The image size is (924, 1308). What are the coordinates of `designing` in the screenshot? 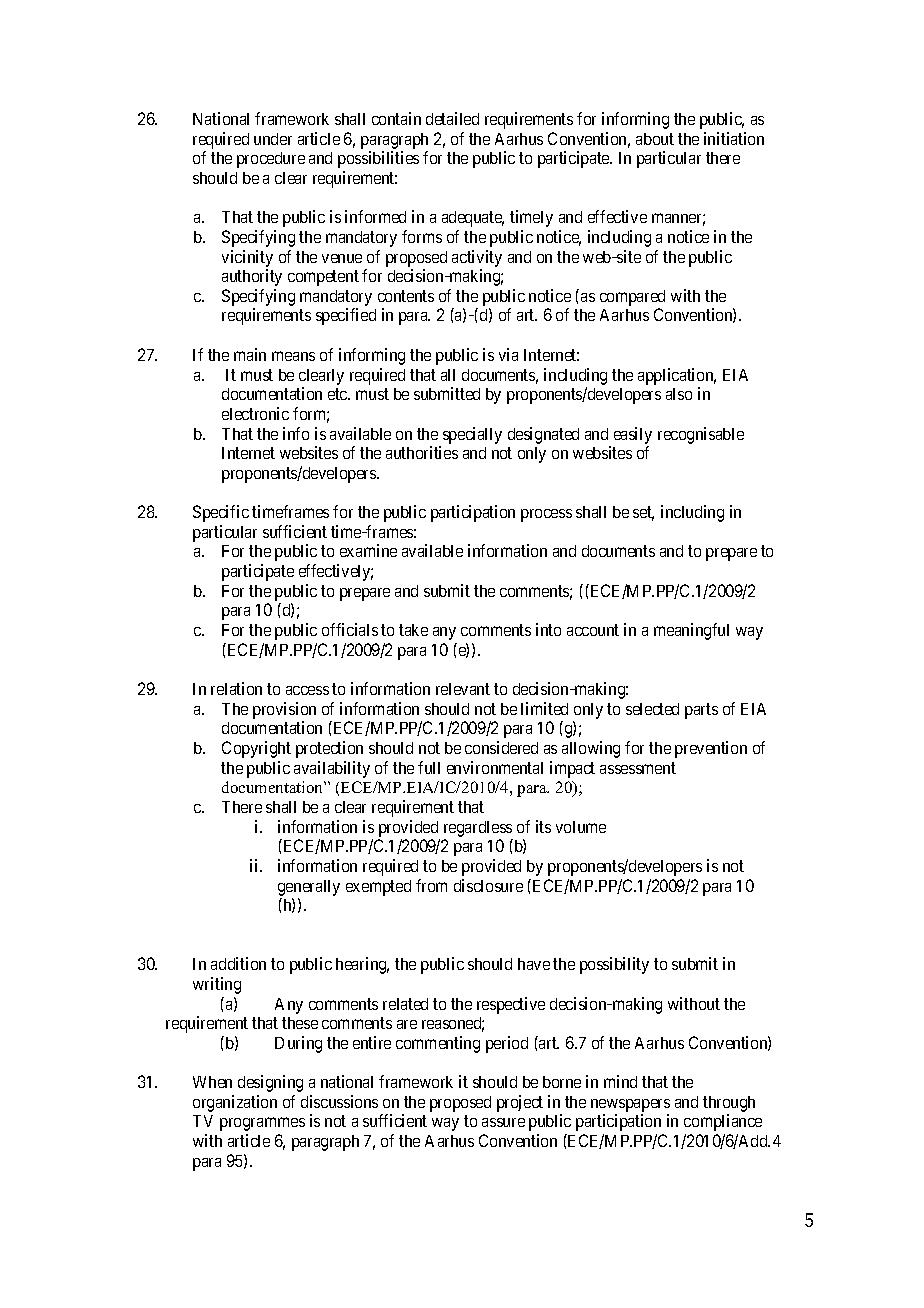 It's located at (270, 1083).
